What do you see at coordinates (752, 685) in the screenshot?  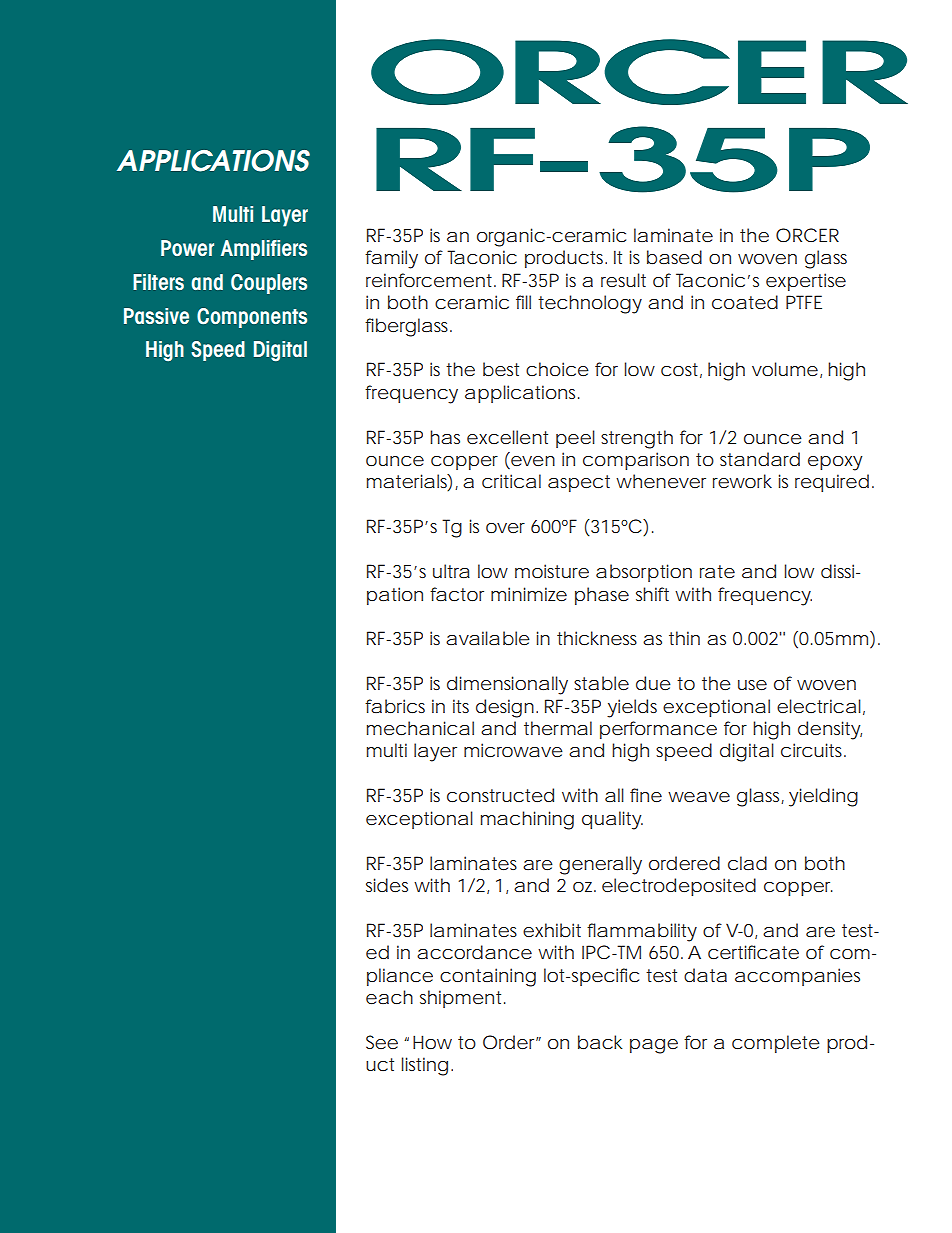 I see `use` at bounding box center [752, 685].
